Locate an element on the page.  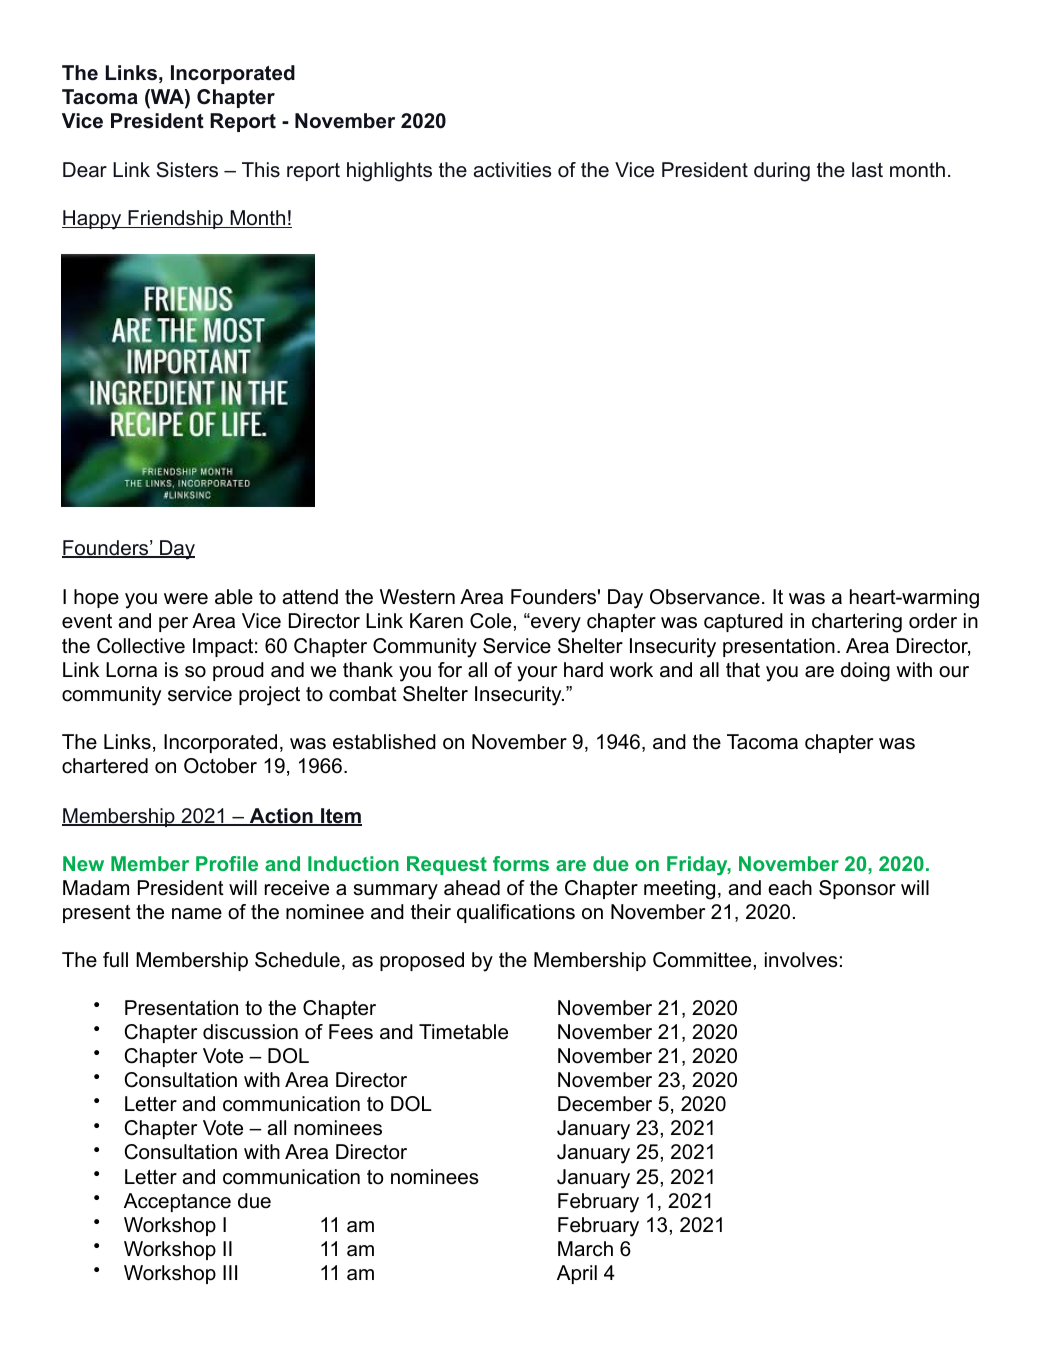
March is located at coordinates (585, 1249).
